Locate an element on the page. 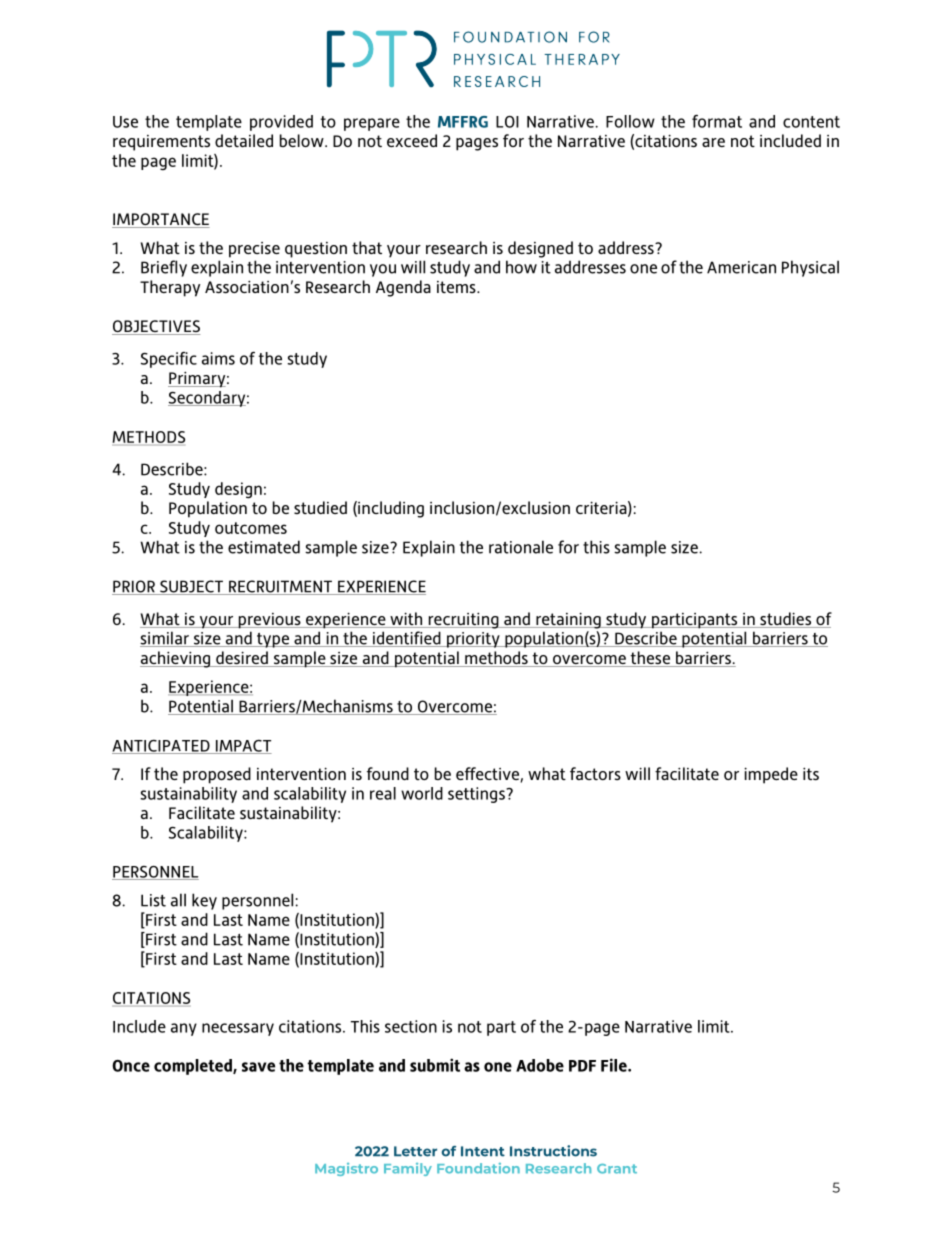  recruiting is located at coordinates (463, 620).
